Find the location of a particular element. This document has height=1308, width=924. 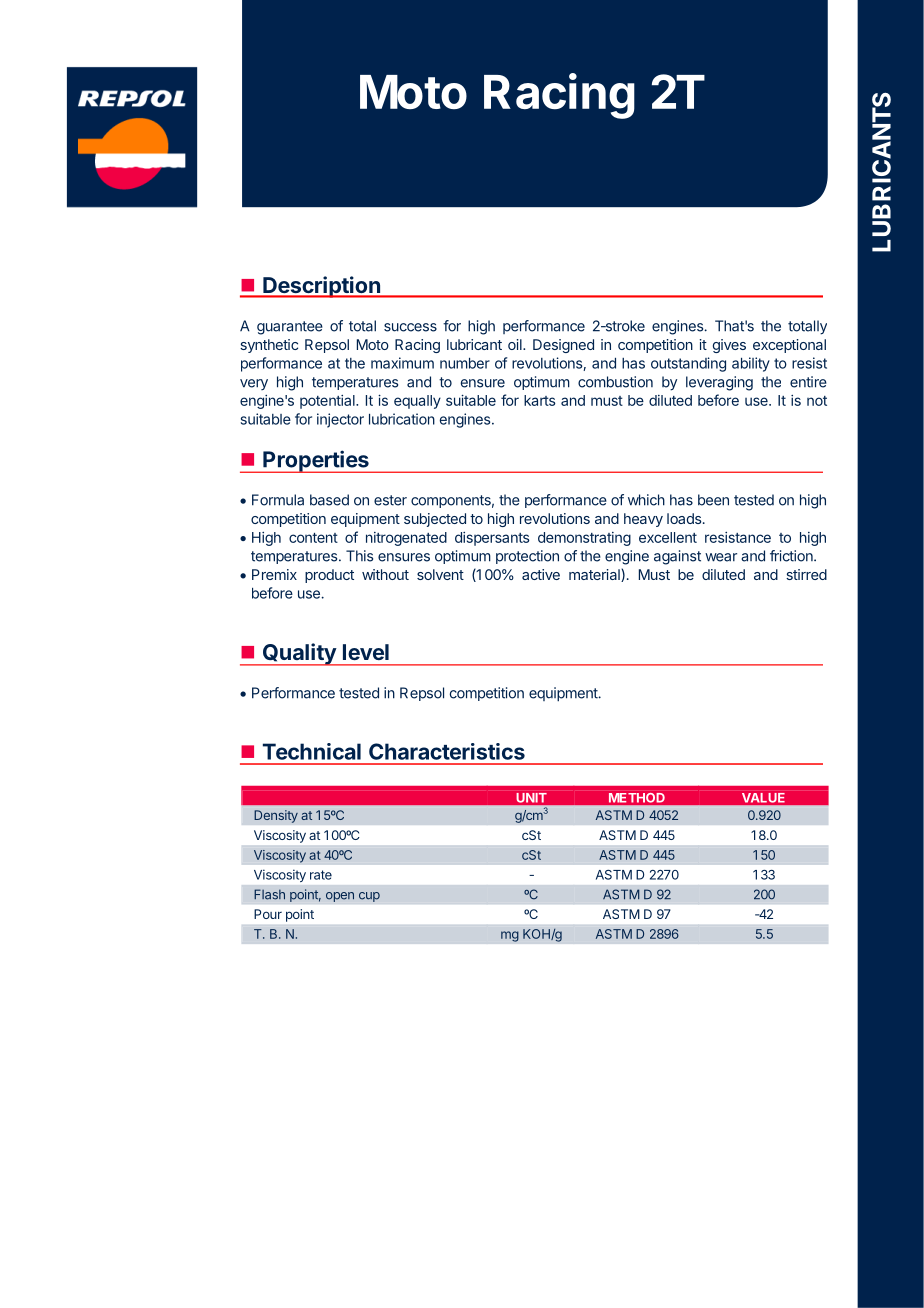

active is located at coordinates (541, 574).
